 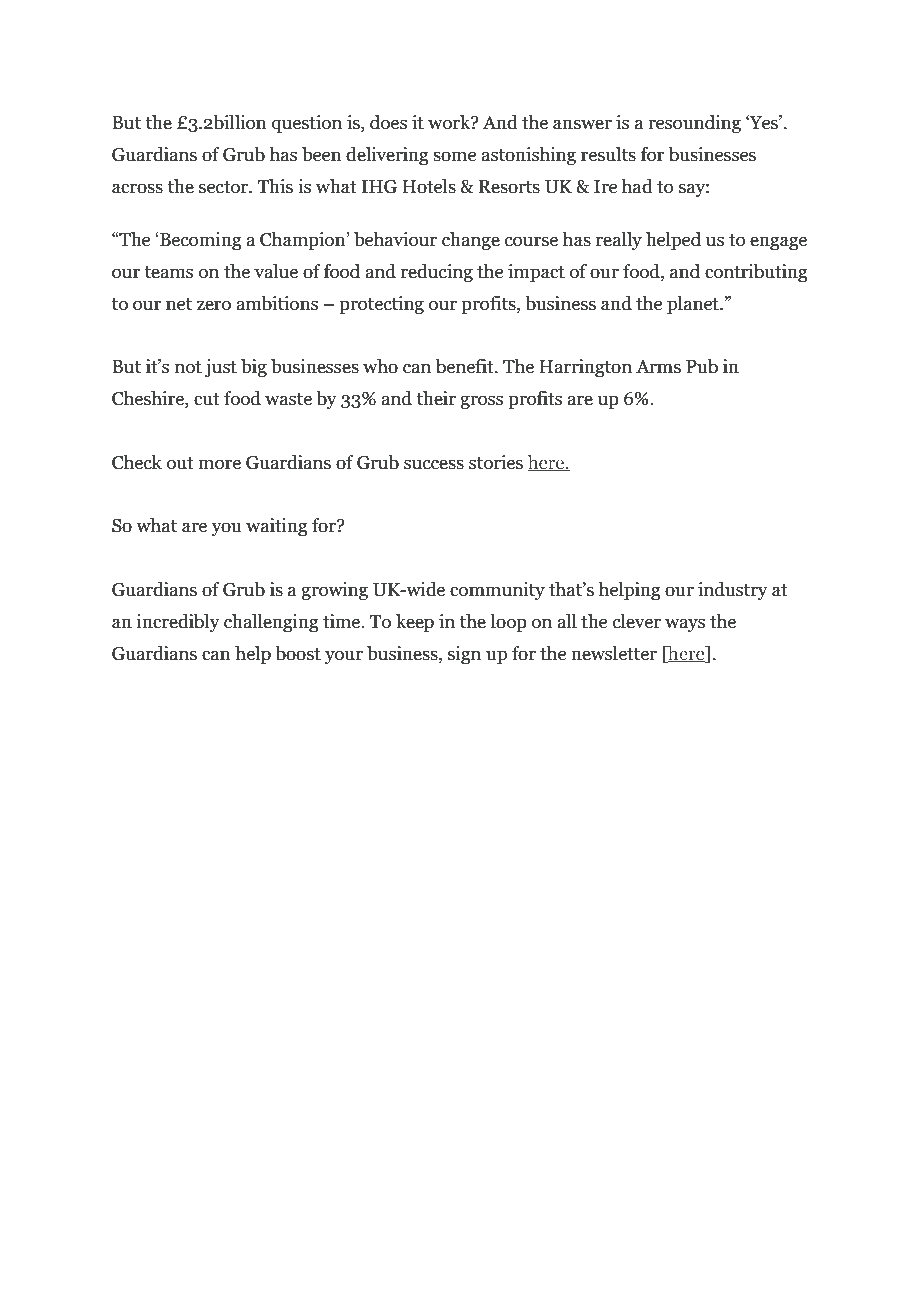 I want to click on benefit, so click(x=466, y=366).
